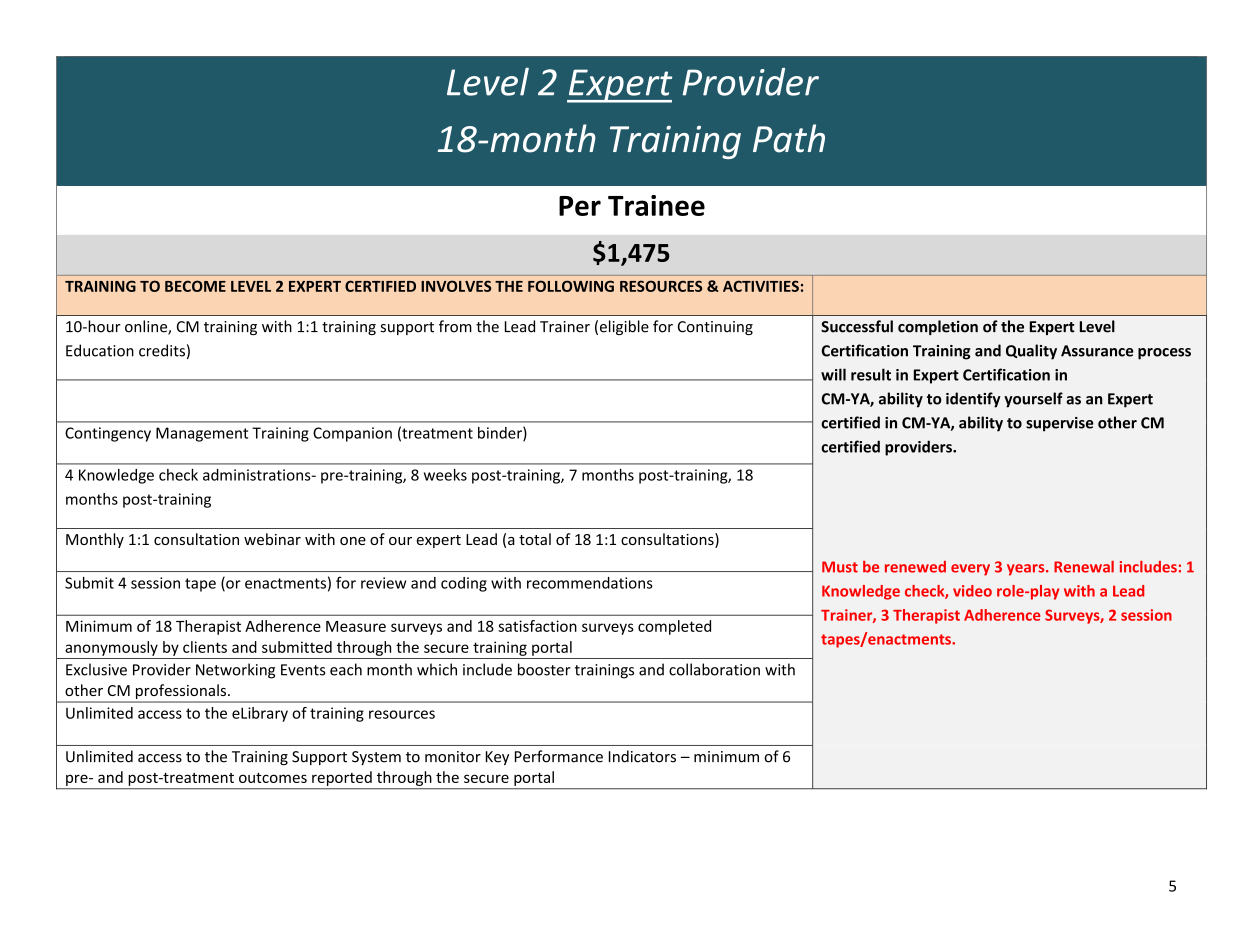 This screenshot has height=952, width=1233. I want to click on credits, so click(162, 350).
